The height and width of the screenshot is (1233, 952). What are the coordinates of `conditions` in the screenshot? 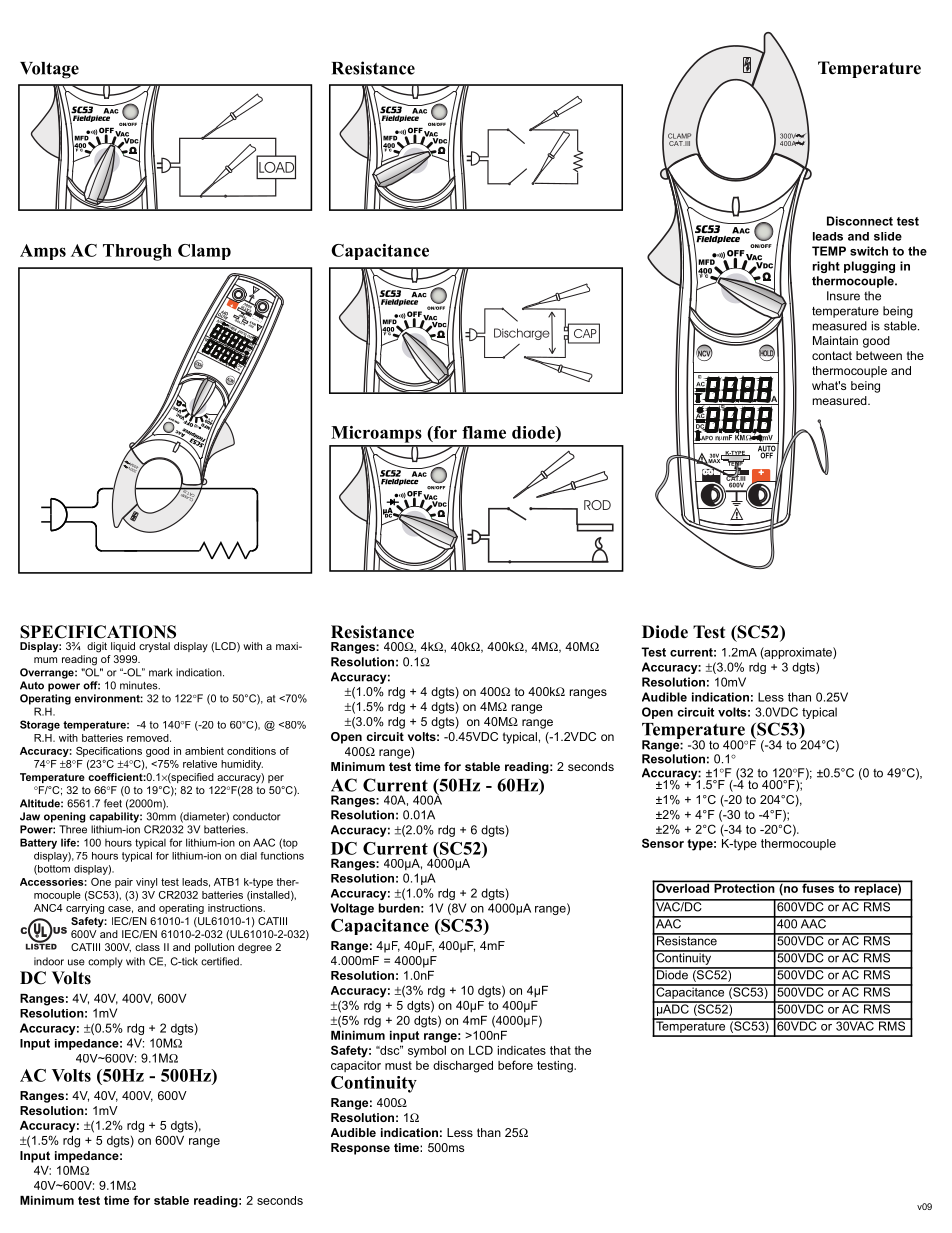 It's located at (251, 751).
